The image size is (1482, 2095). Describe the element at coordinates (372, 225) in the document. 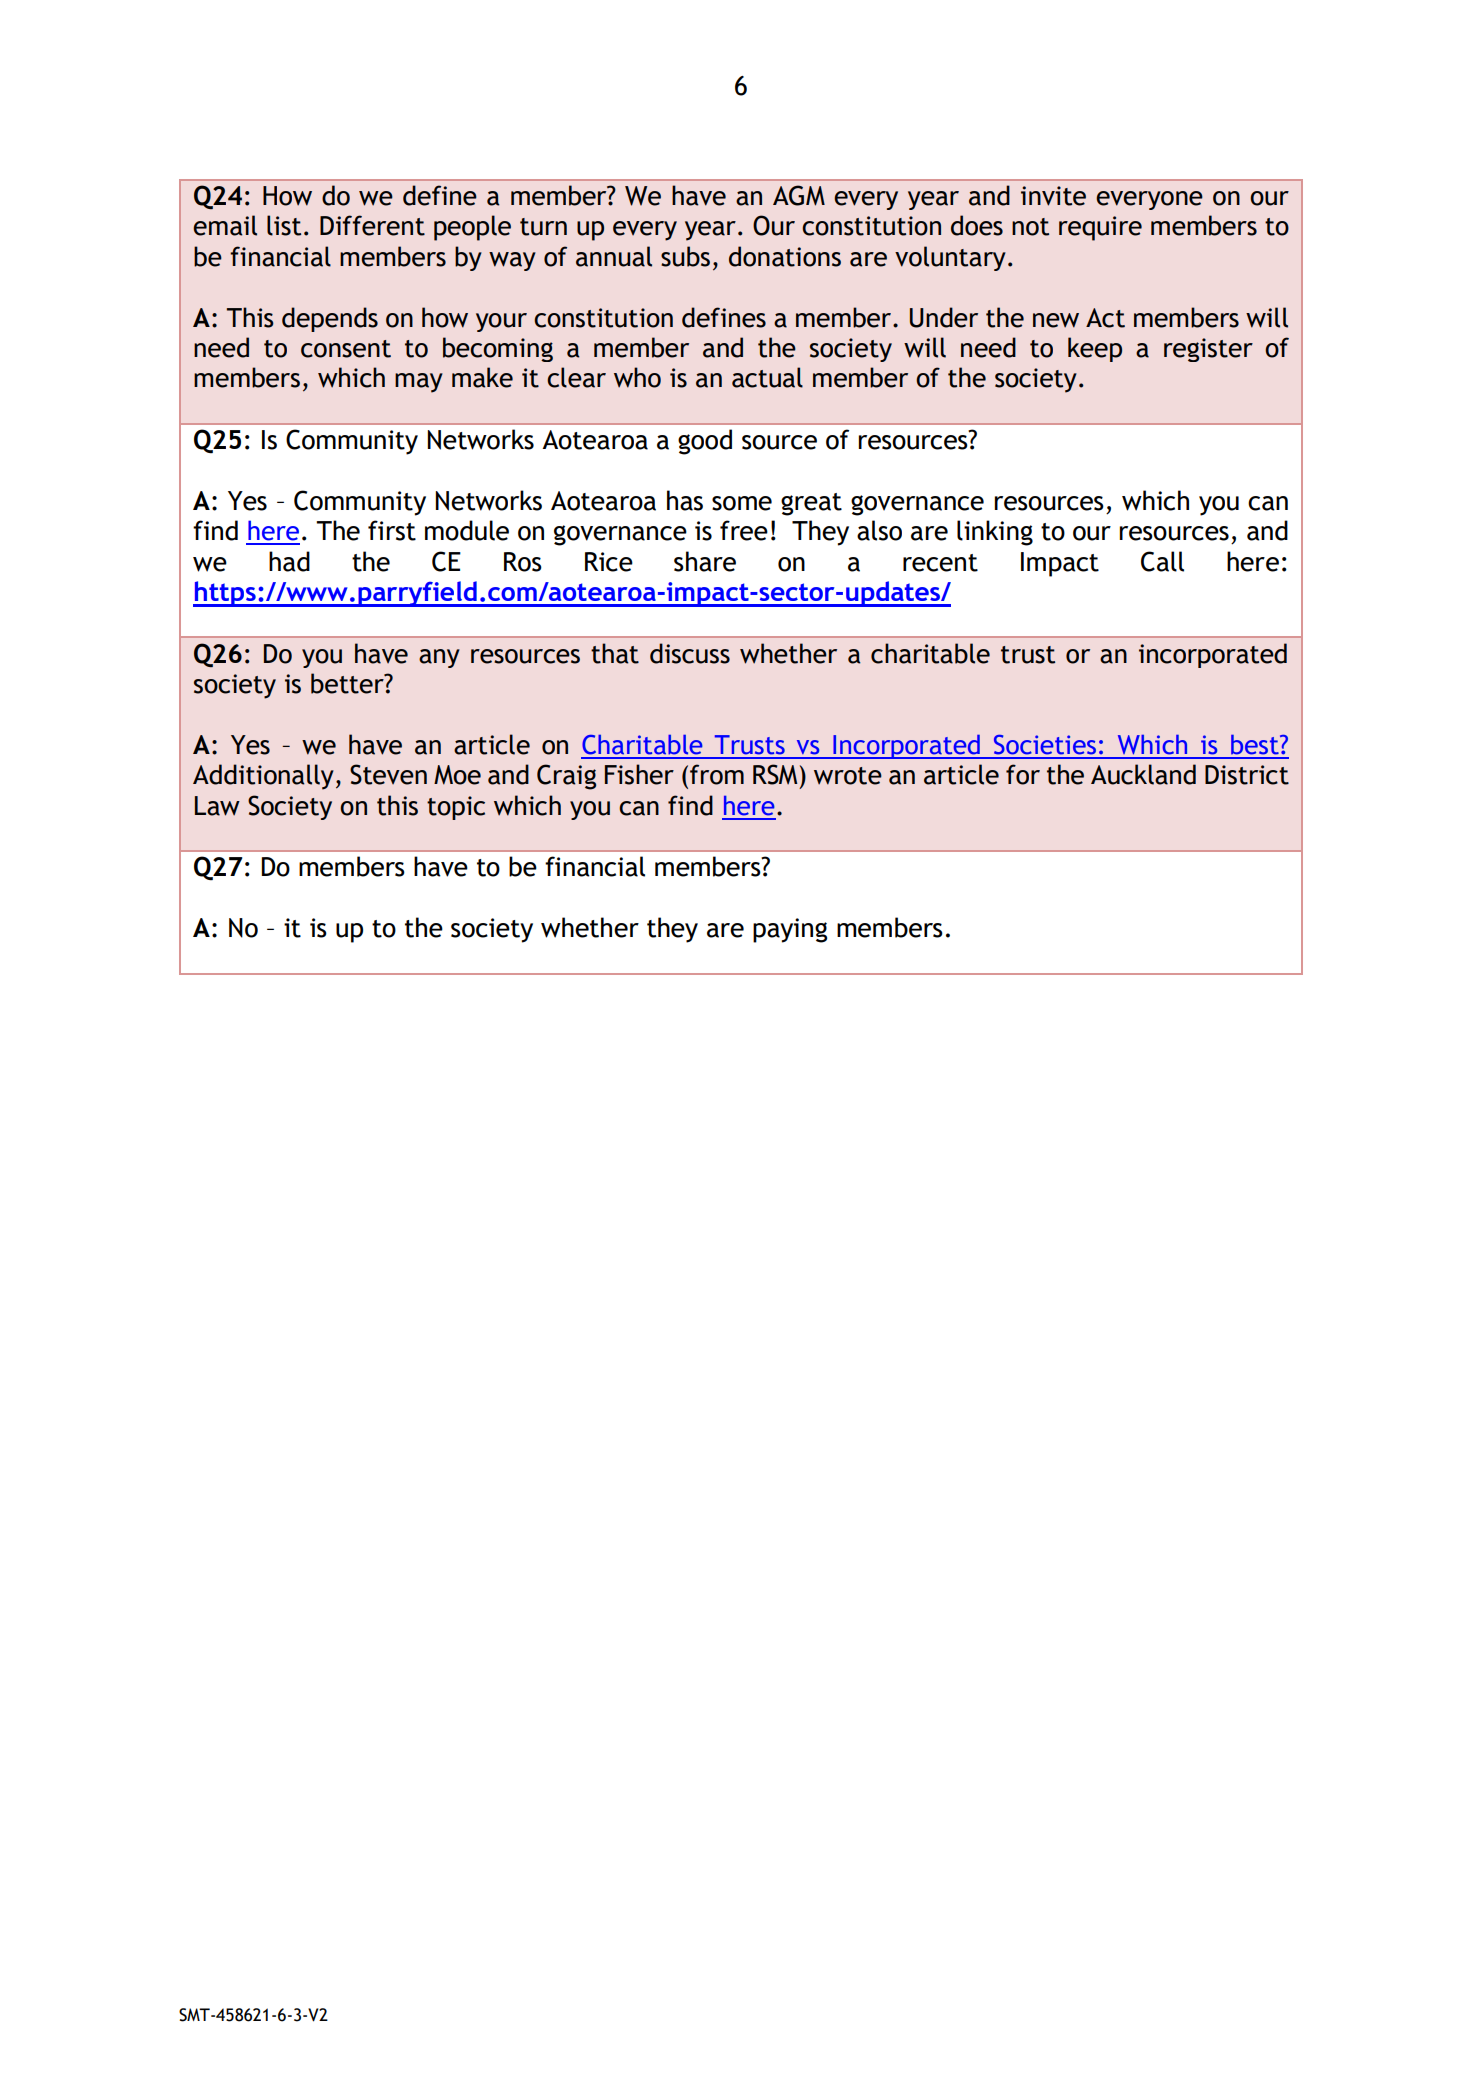

I see `Different` at that location.
